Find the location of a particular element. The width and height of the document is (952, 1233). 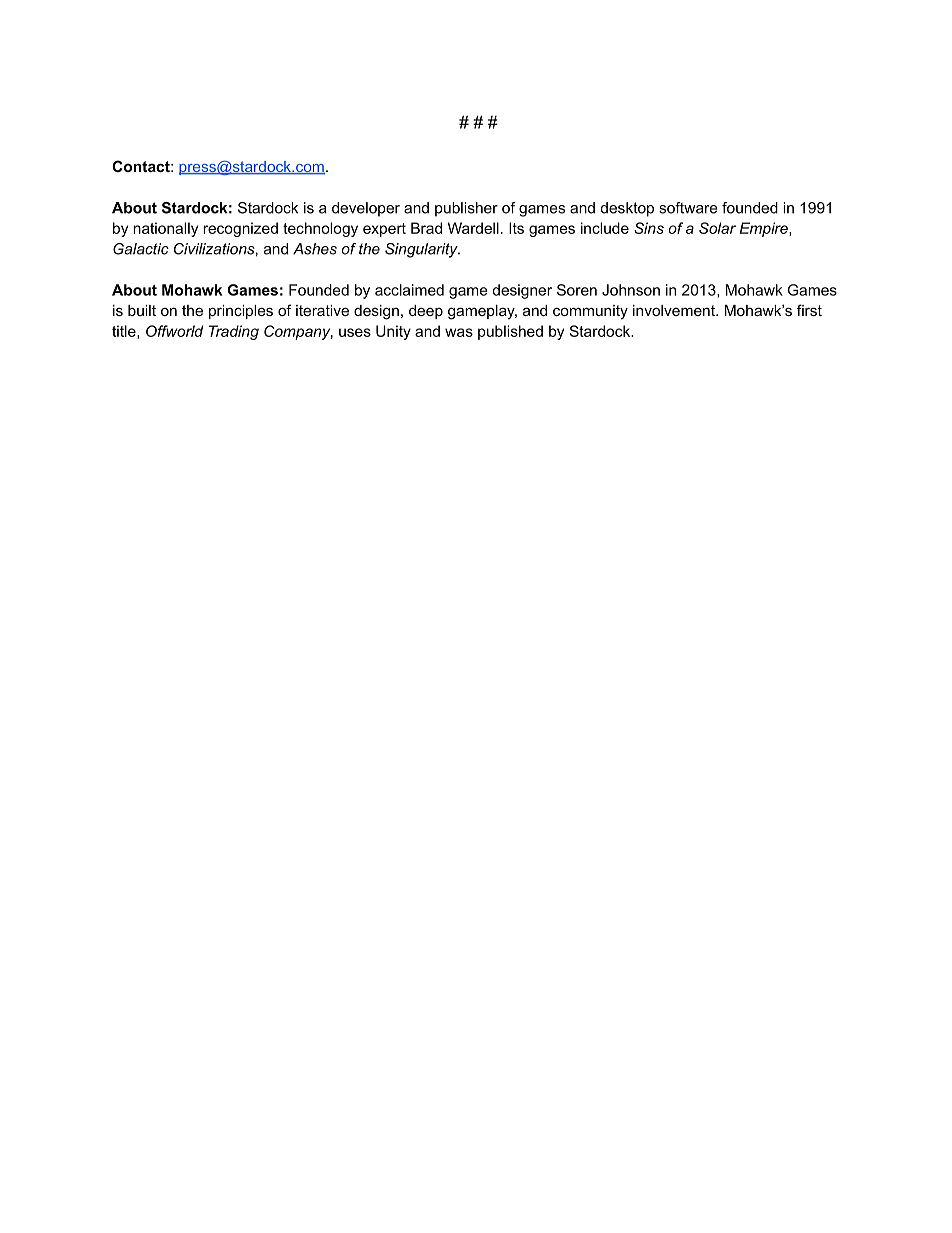

Galactic is located at coordinates (141, 249).
